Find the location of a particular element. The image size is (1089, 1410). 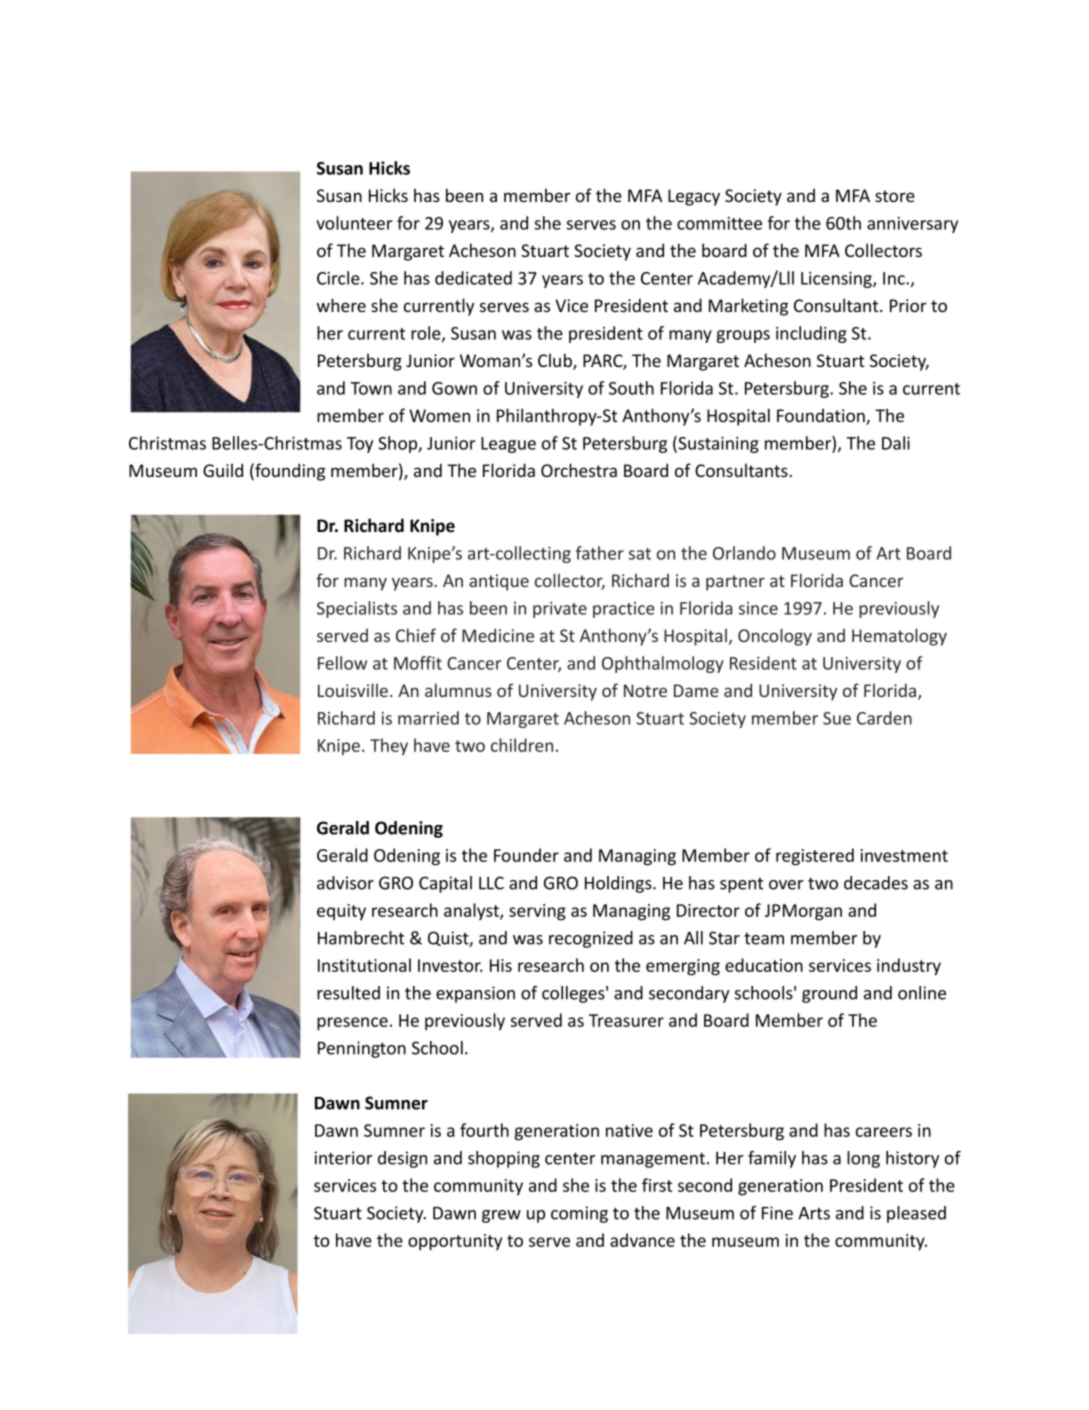

Specialists is located at coordinates (357, 609).
